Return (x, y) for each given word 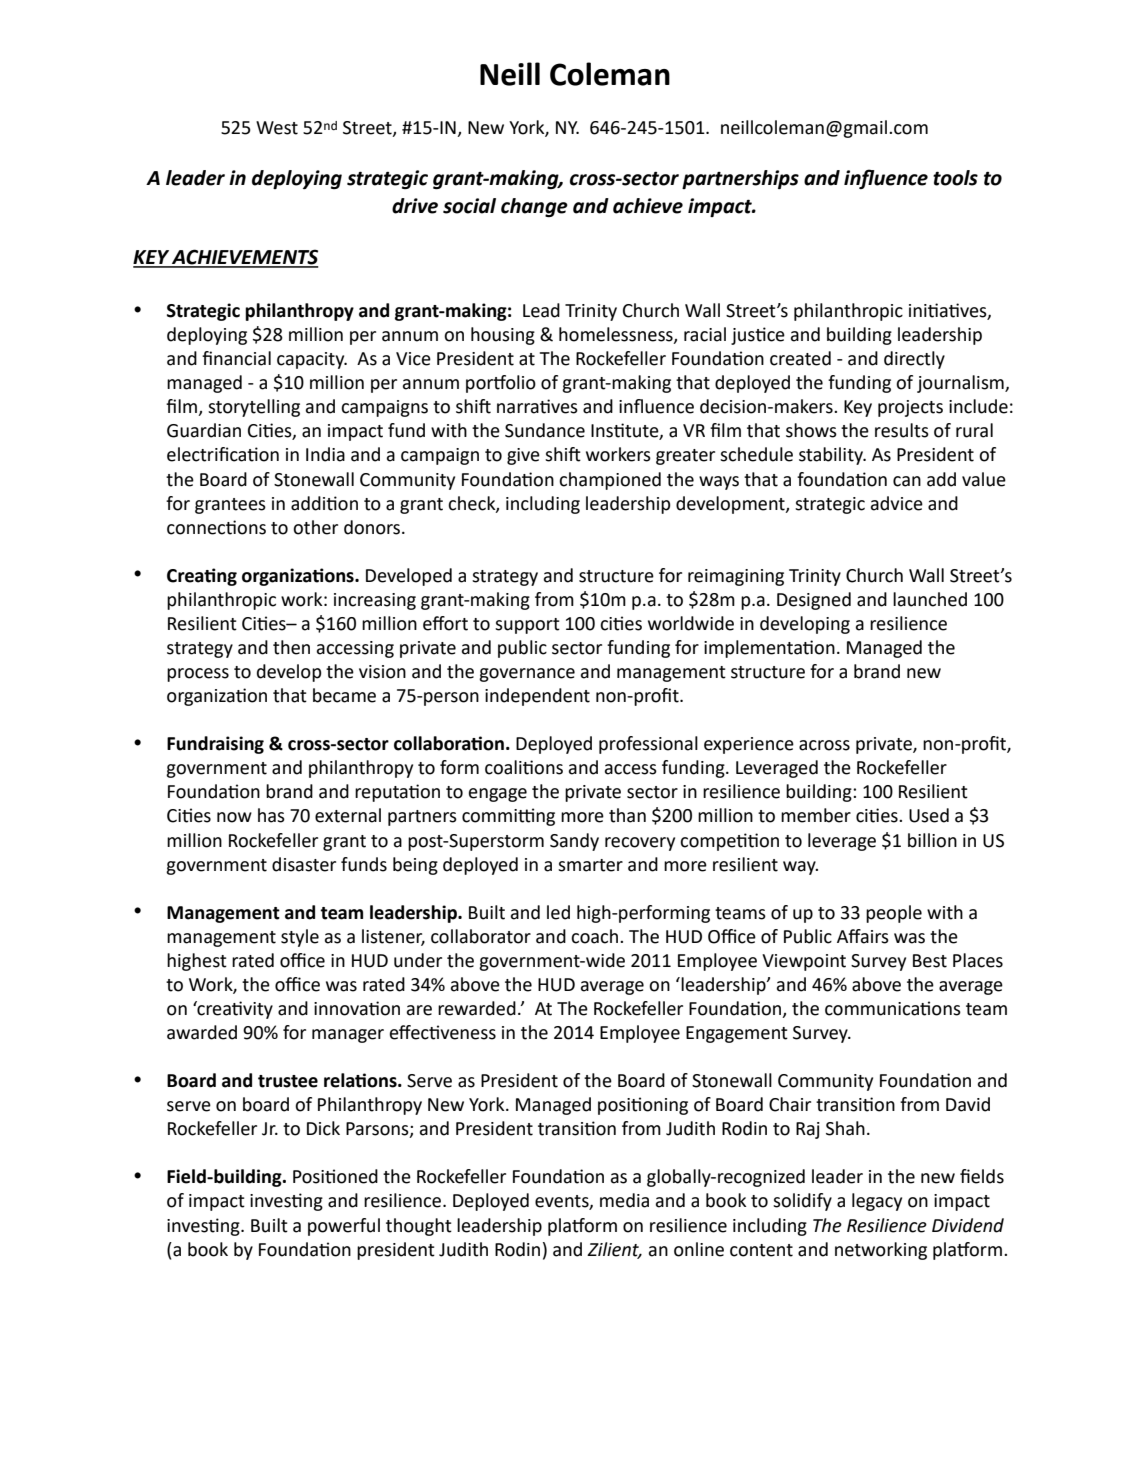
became (344, 695)
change (534, 207)
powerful (344, 1227)
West (277, 128)
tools (955, 178)
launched (930, 599)
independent (537, 697)
